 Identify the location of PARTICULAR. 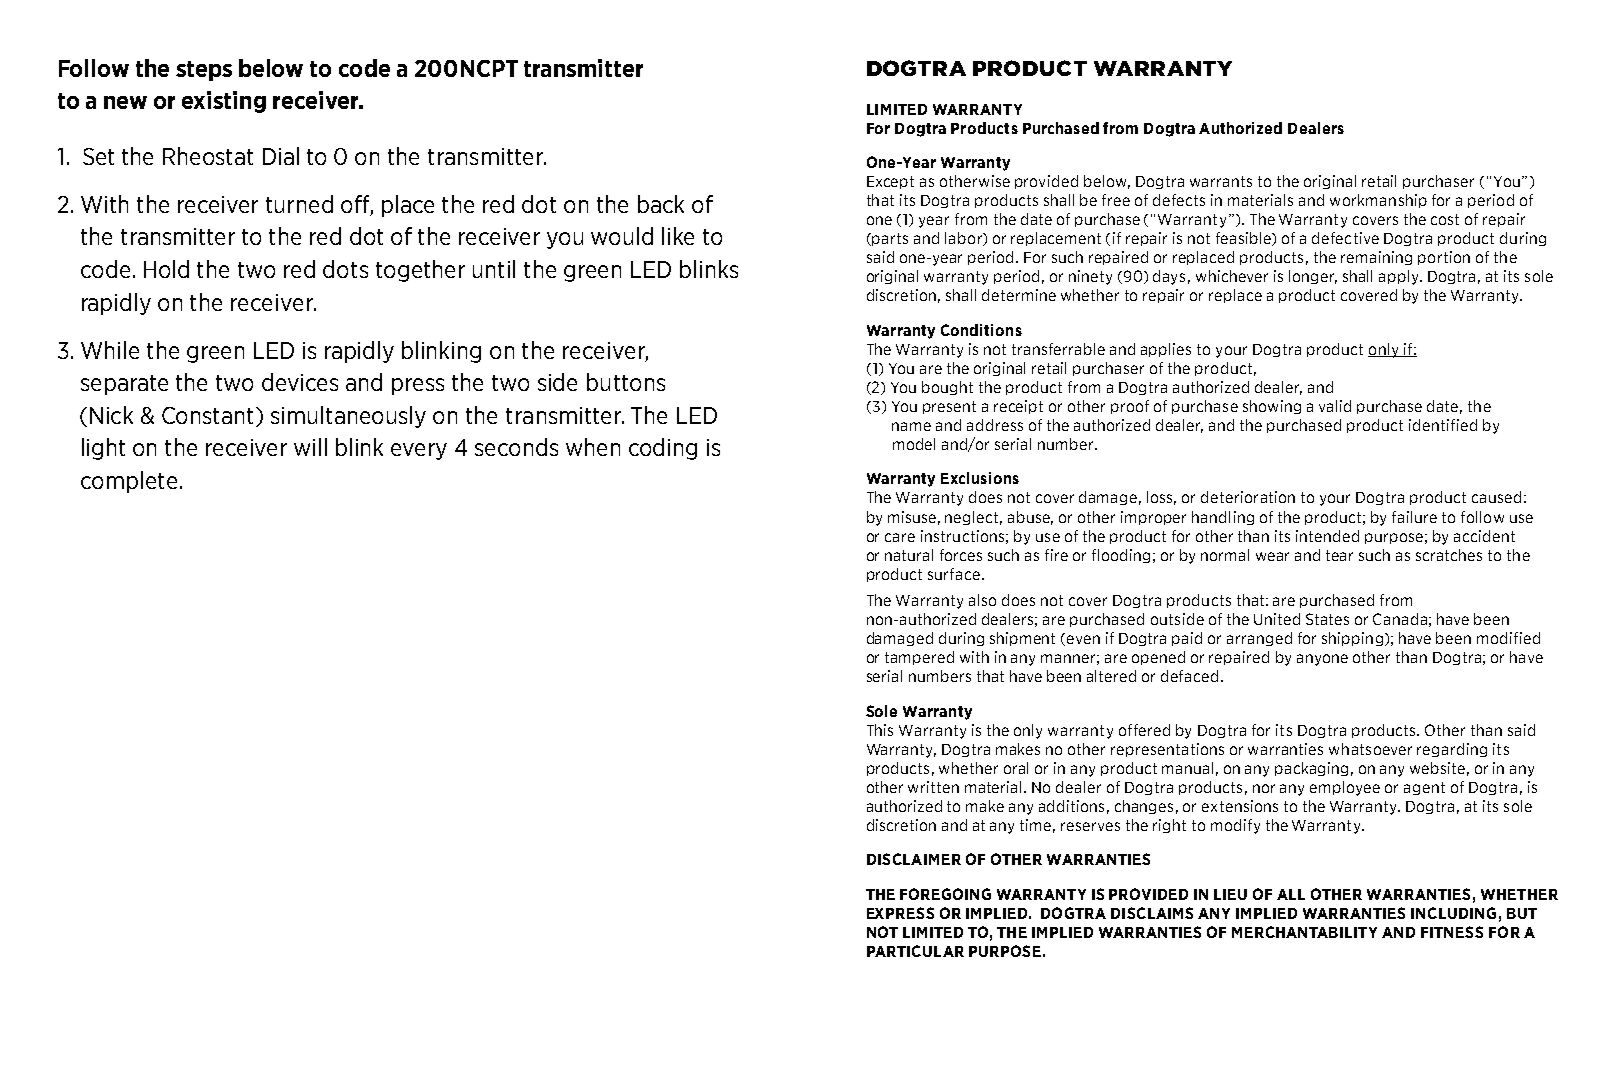
(915, 951).
